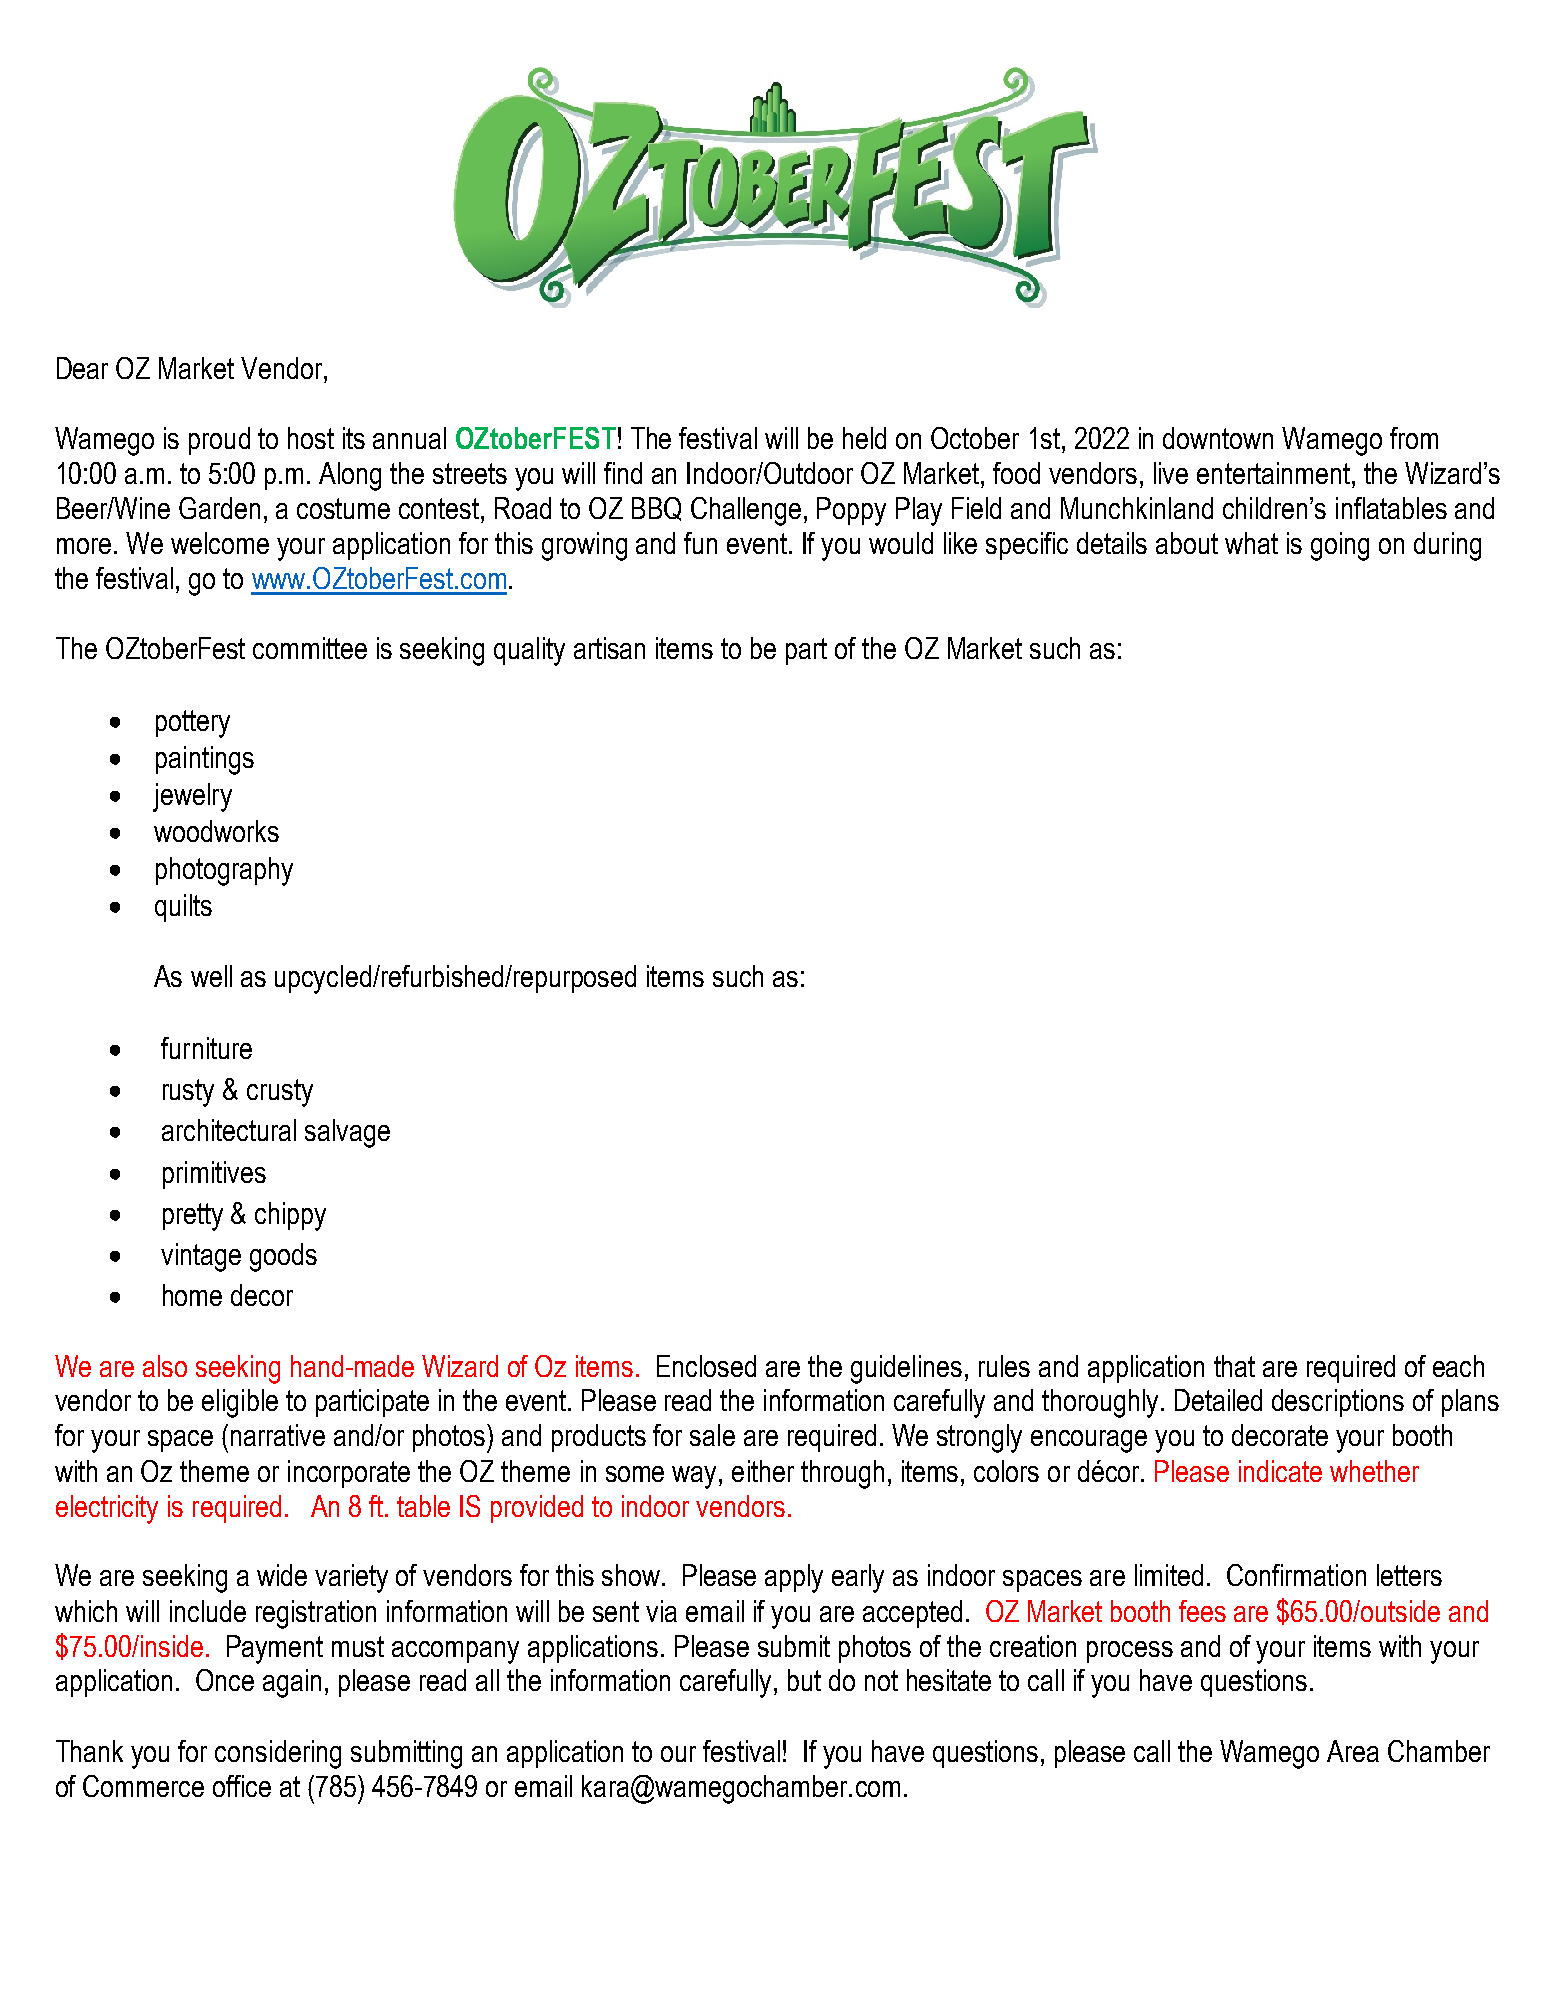  What do you see at coordinates (278, 1754) in the screenshot?
I see `considering` at bounding box center [278, 1754].
